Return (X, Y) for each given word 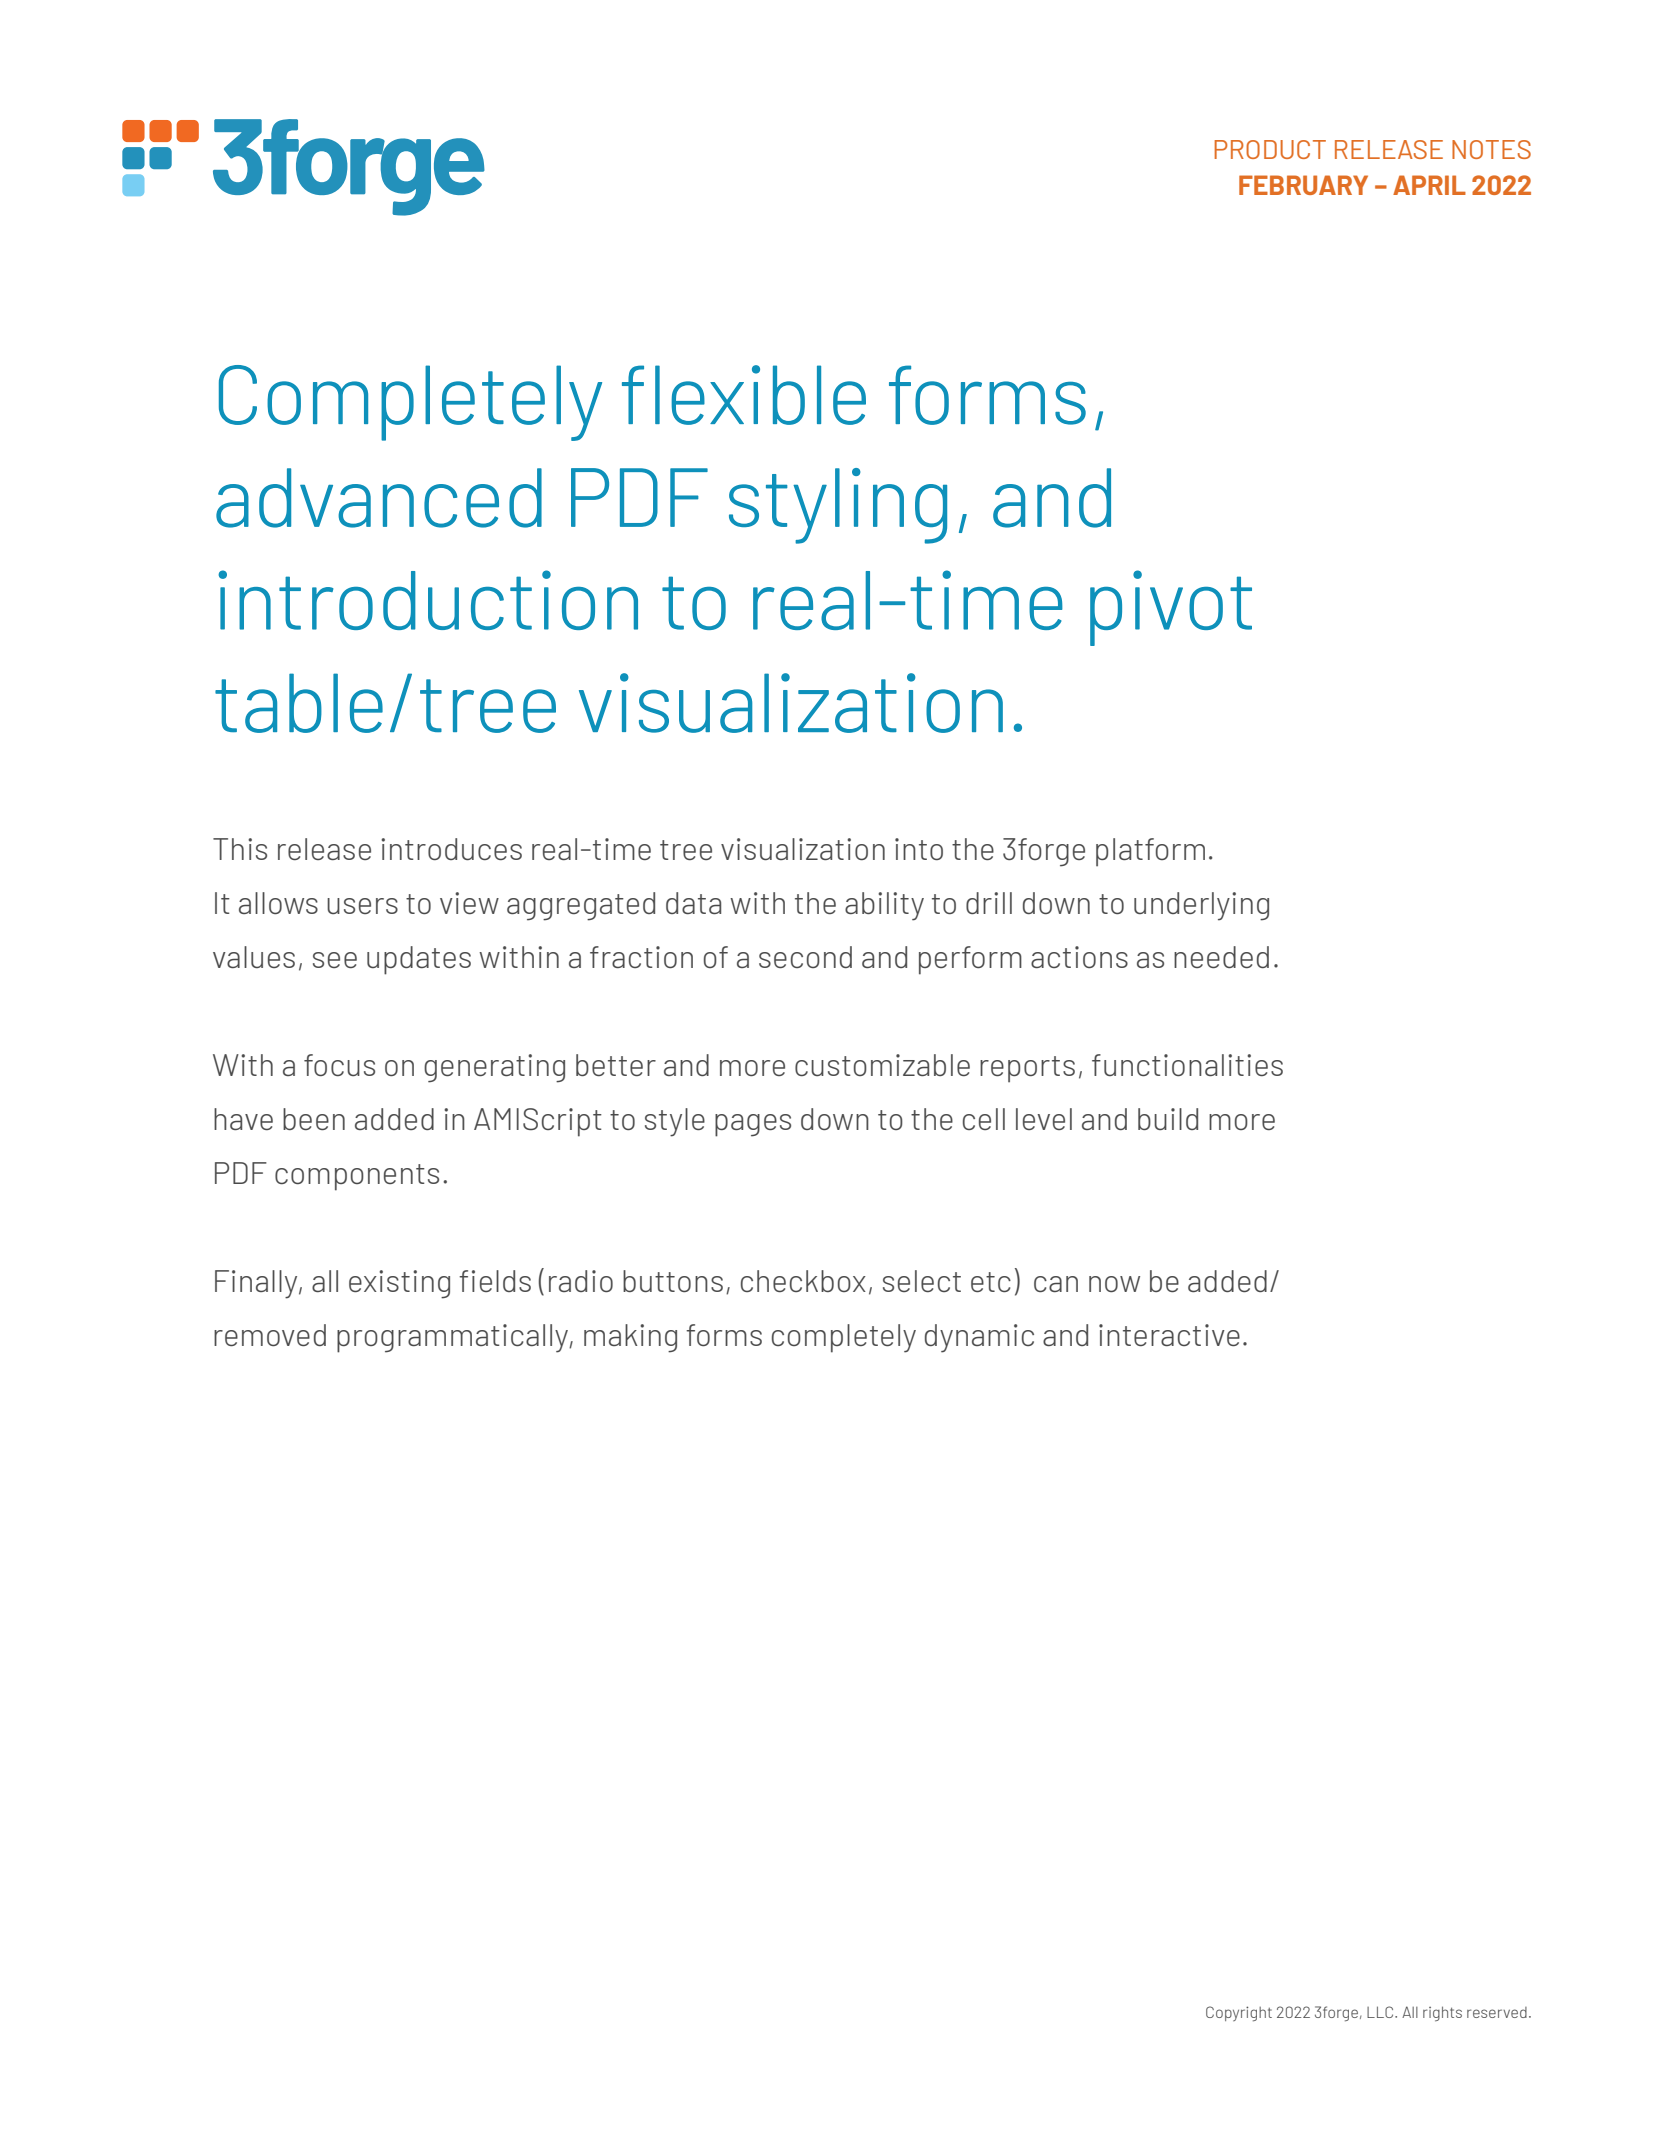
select (922, 1281)
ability (884, 906)
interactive (1169, 1335)
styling (838, 506)
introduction (428, 600)
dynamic (979, 1338)
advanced (379, 498)
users (362, 906)
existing (399, 1284)
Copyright (1239, 2014)
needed (1221, 957)
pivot (1171, 608)
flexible (744, 395)
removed (270, 1335)
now (1114, 1284)
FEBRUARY (1303, 185)
